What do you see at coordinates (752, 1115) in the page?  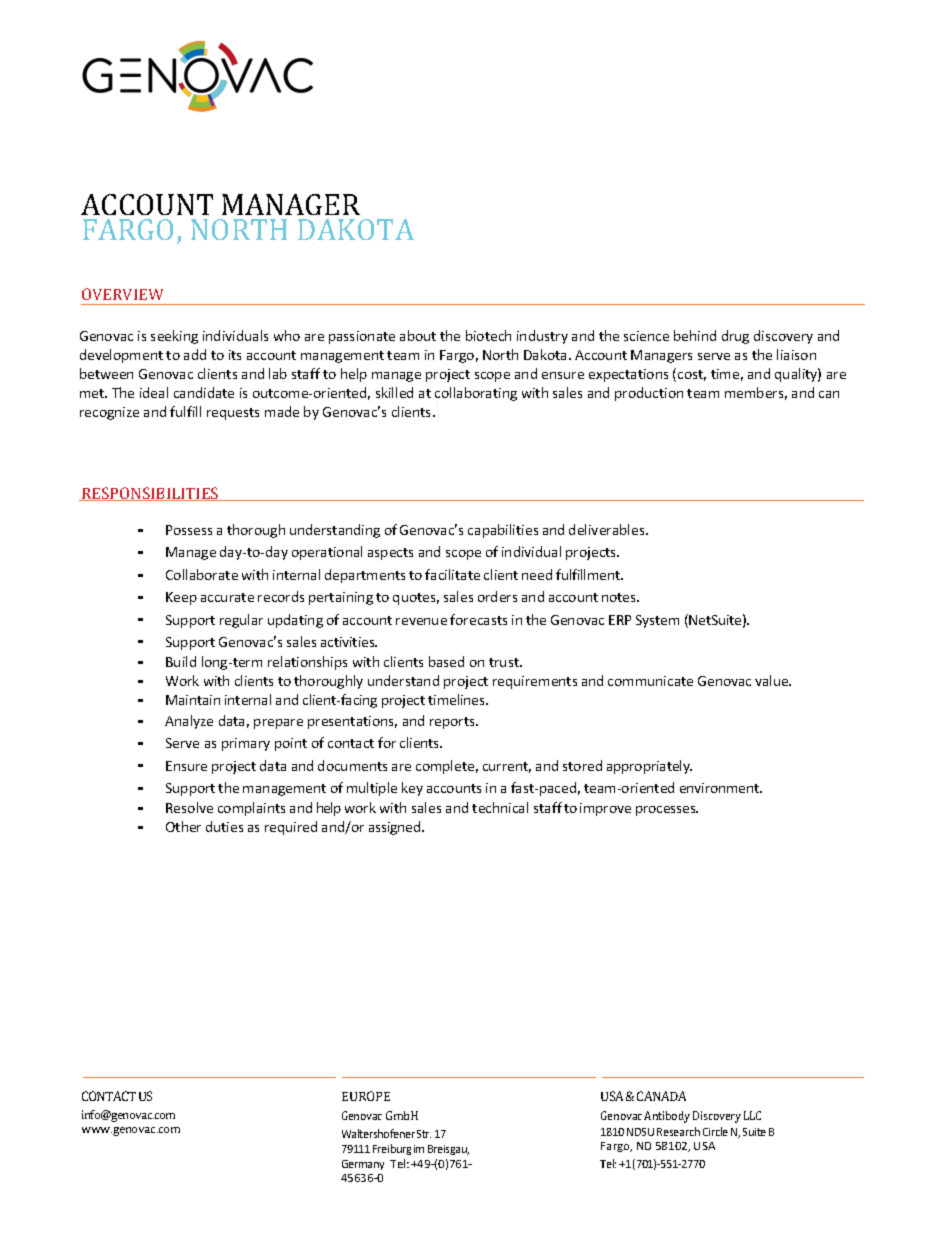 I see `LLC` at bounding box center [752, 1115].
